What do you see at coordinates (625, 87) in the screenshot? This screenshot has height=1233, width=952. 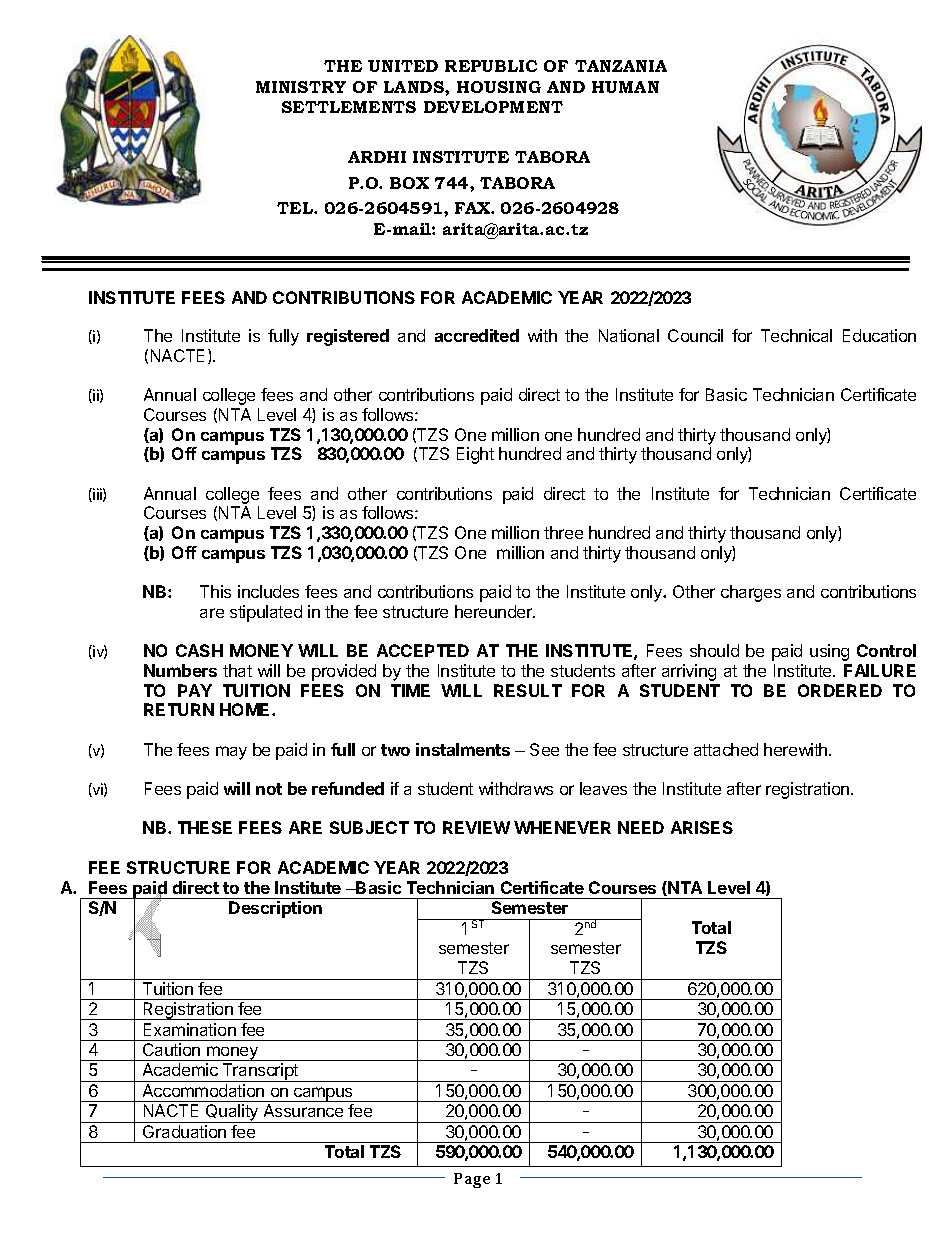 I see `HUMAN` at bounding box center [625, 87].
